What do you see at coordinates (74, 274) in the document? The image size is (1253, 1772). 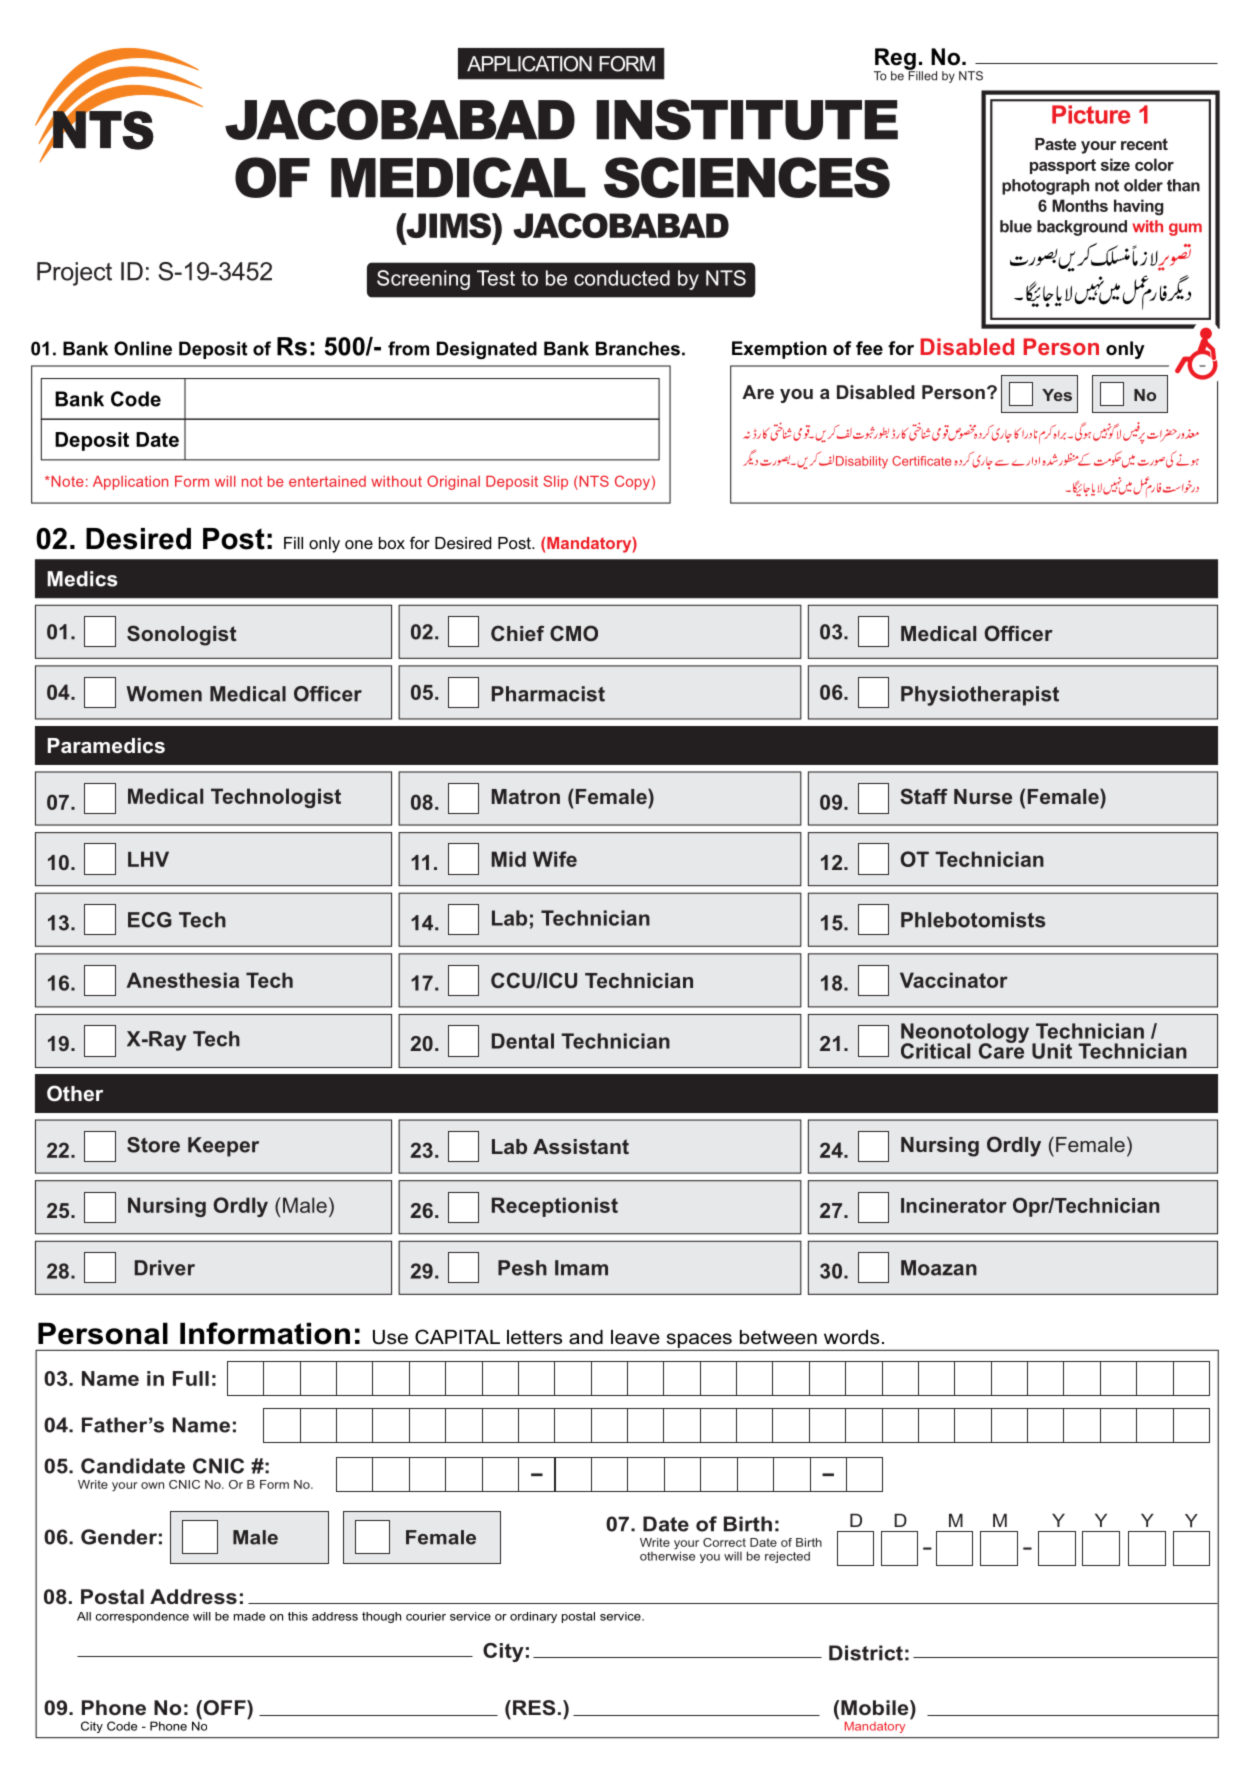 I see `Project` at bounding box center [74, 274].
